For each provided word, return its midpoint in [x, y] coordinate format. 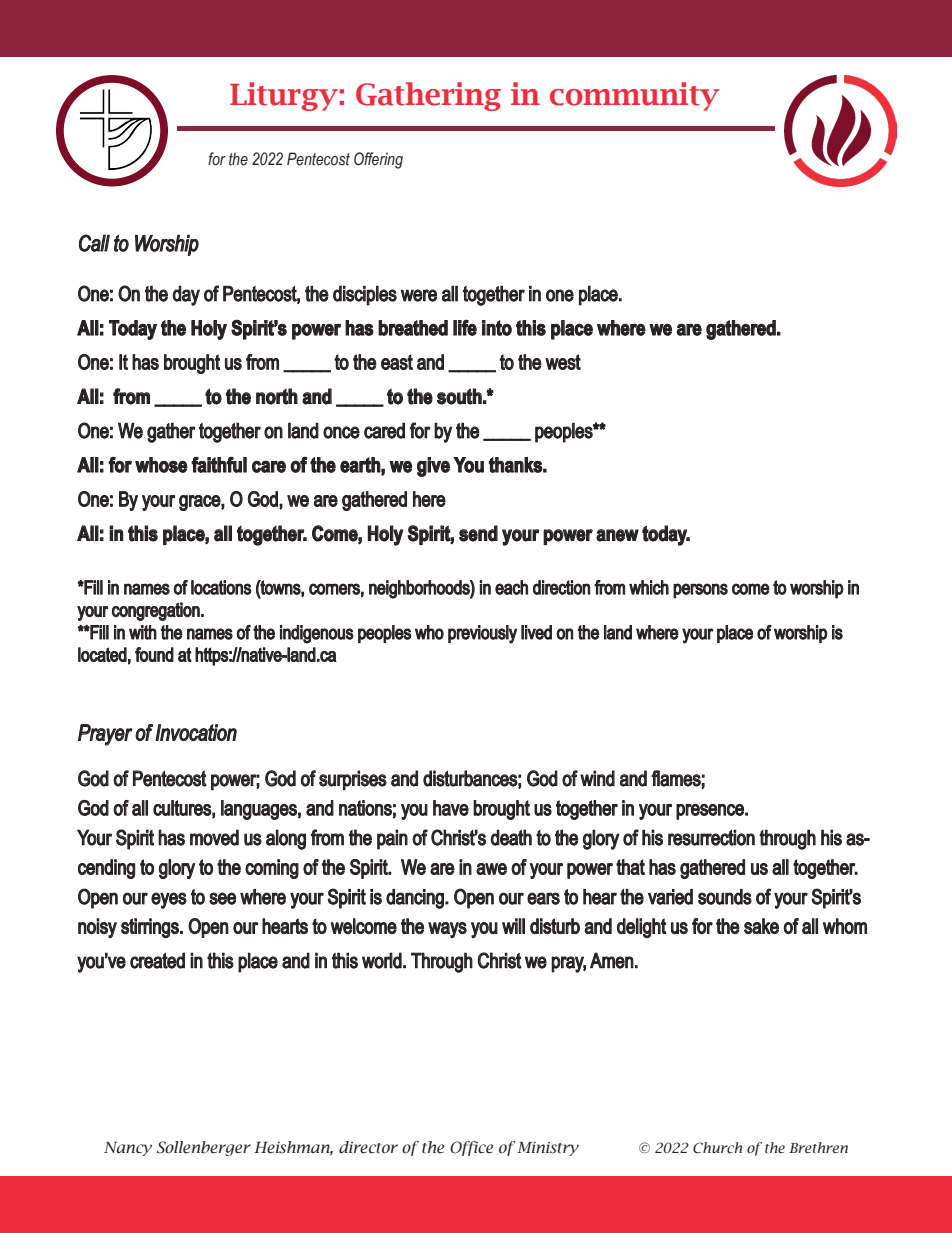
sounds [725, 897]
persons [700, 591]
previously [482, 634]
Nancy [128, 1148]
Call [94, 243]
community [634, 96]
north [277, 396]
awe [491, 869]
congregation [157, 611]
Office [471, 1148]
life [465, 328]
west [563, 362]
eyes [169, 900]
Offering [378, 160]
